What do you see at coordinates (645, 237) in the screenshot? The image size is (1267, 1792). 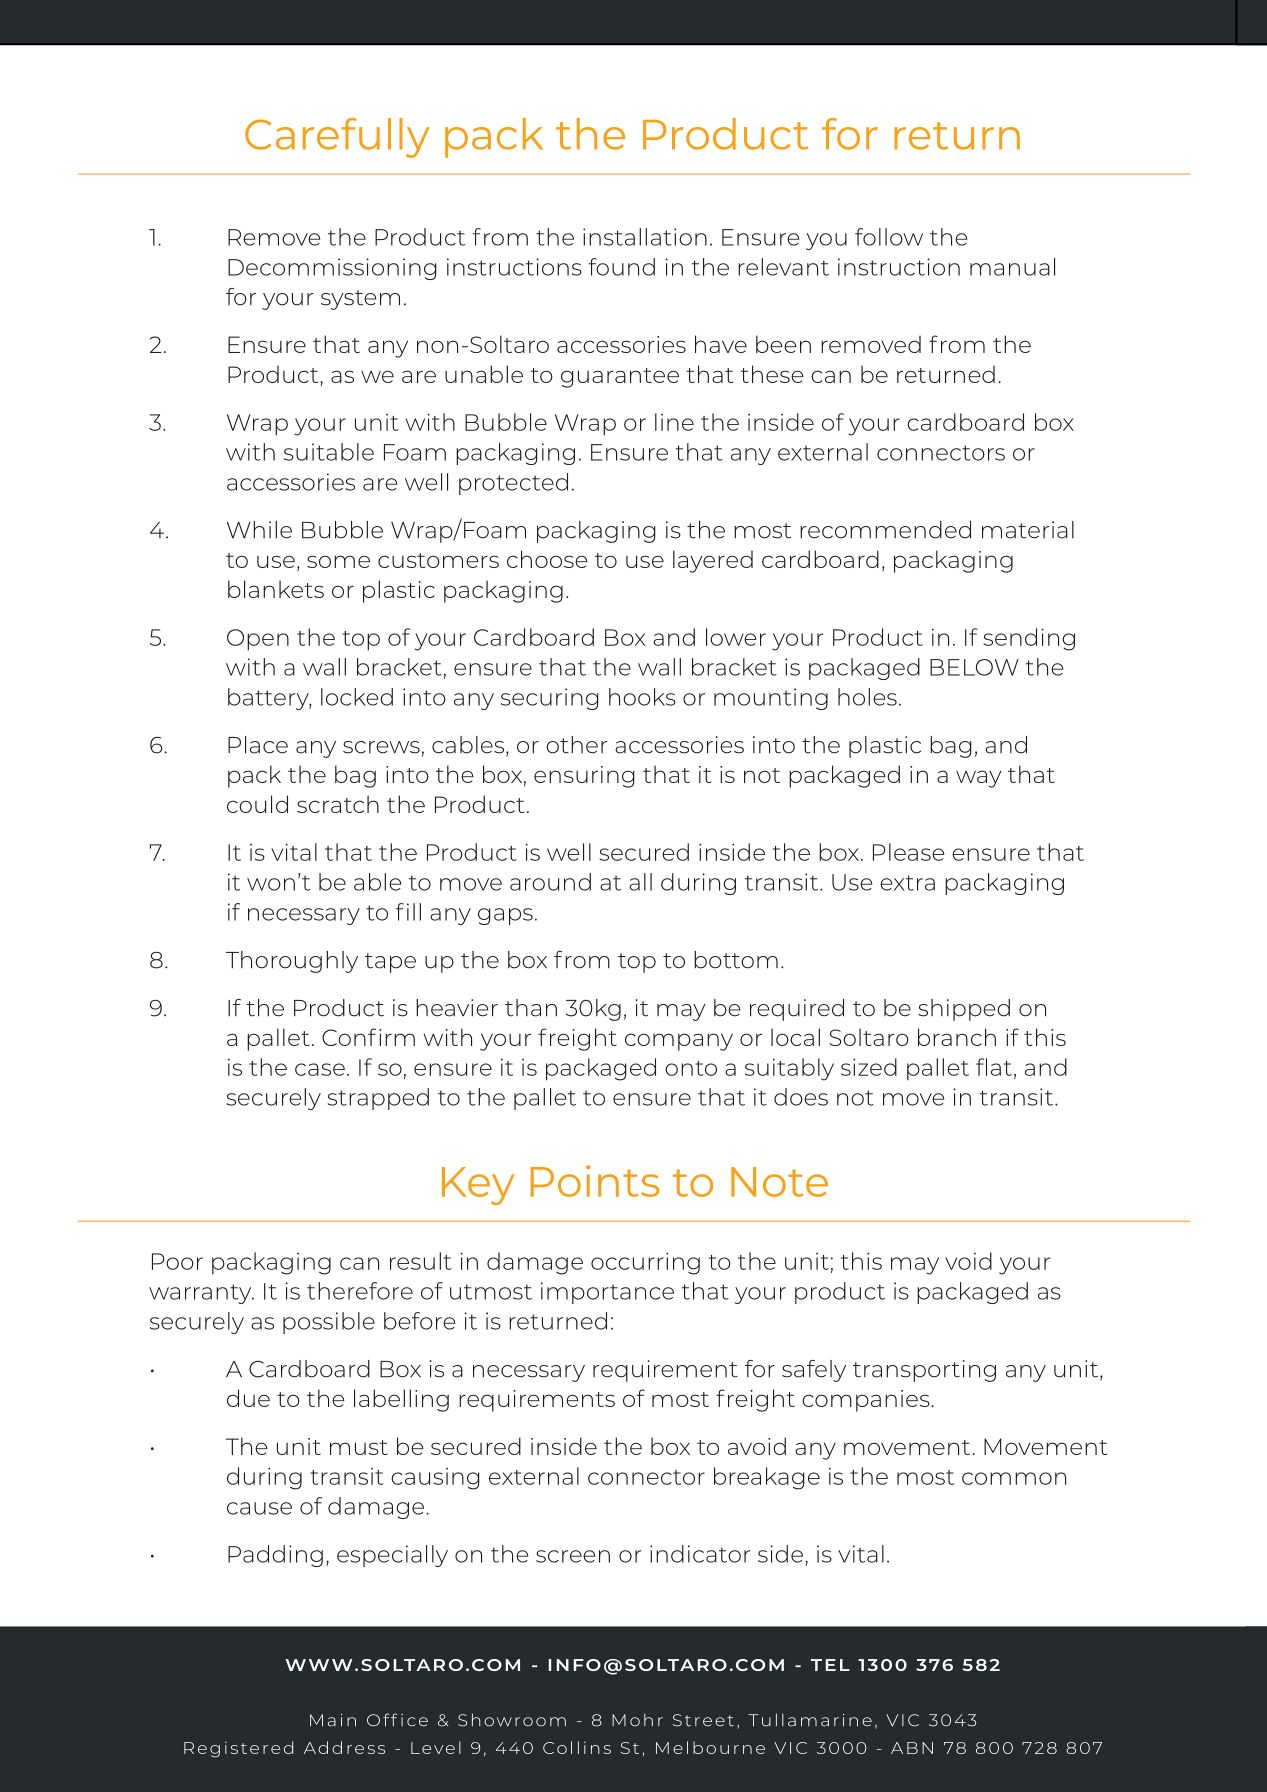 I see `installation` at bounding box center [645, 237].
